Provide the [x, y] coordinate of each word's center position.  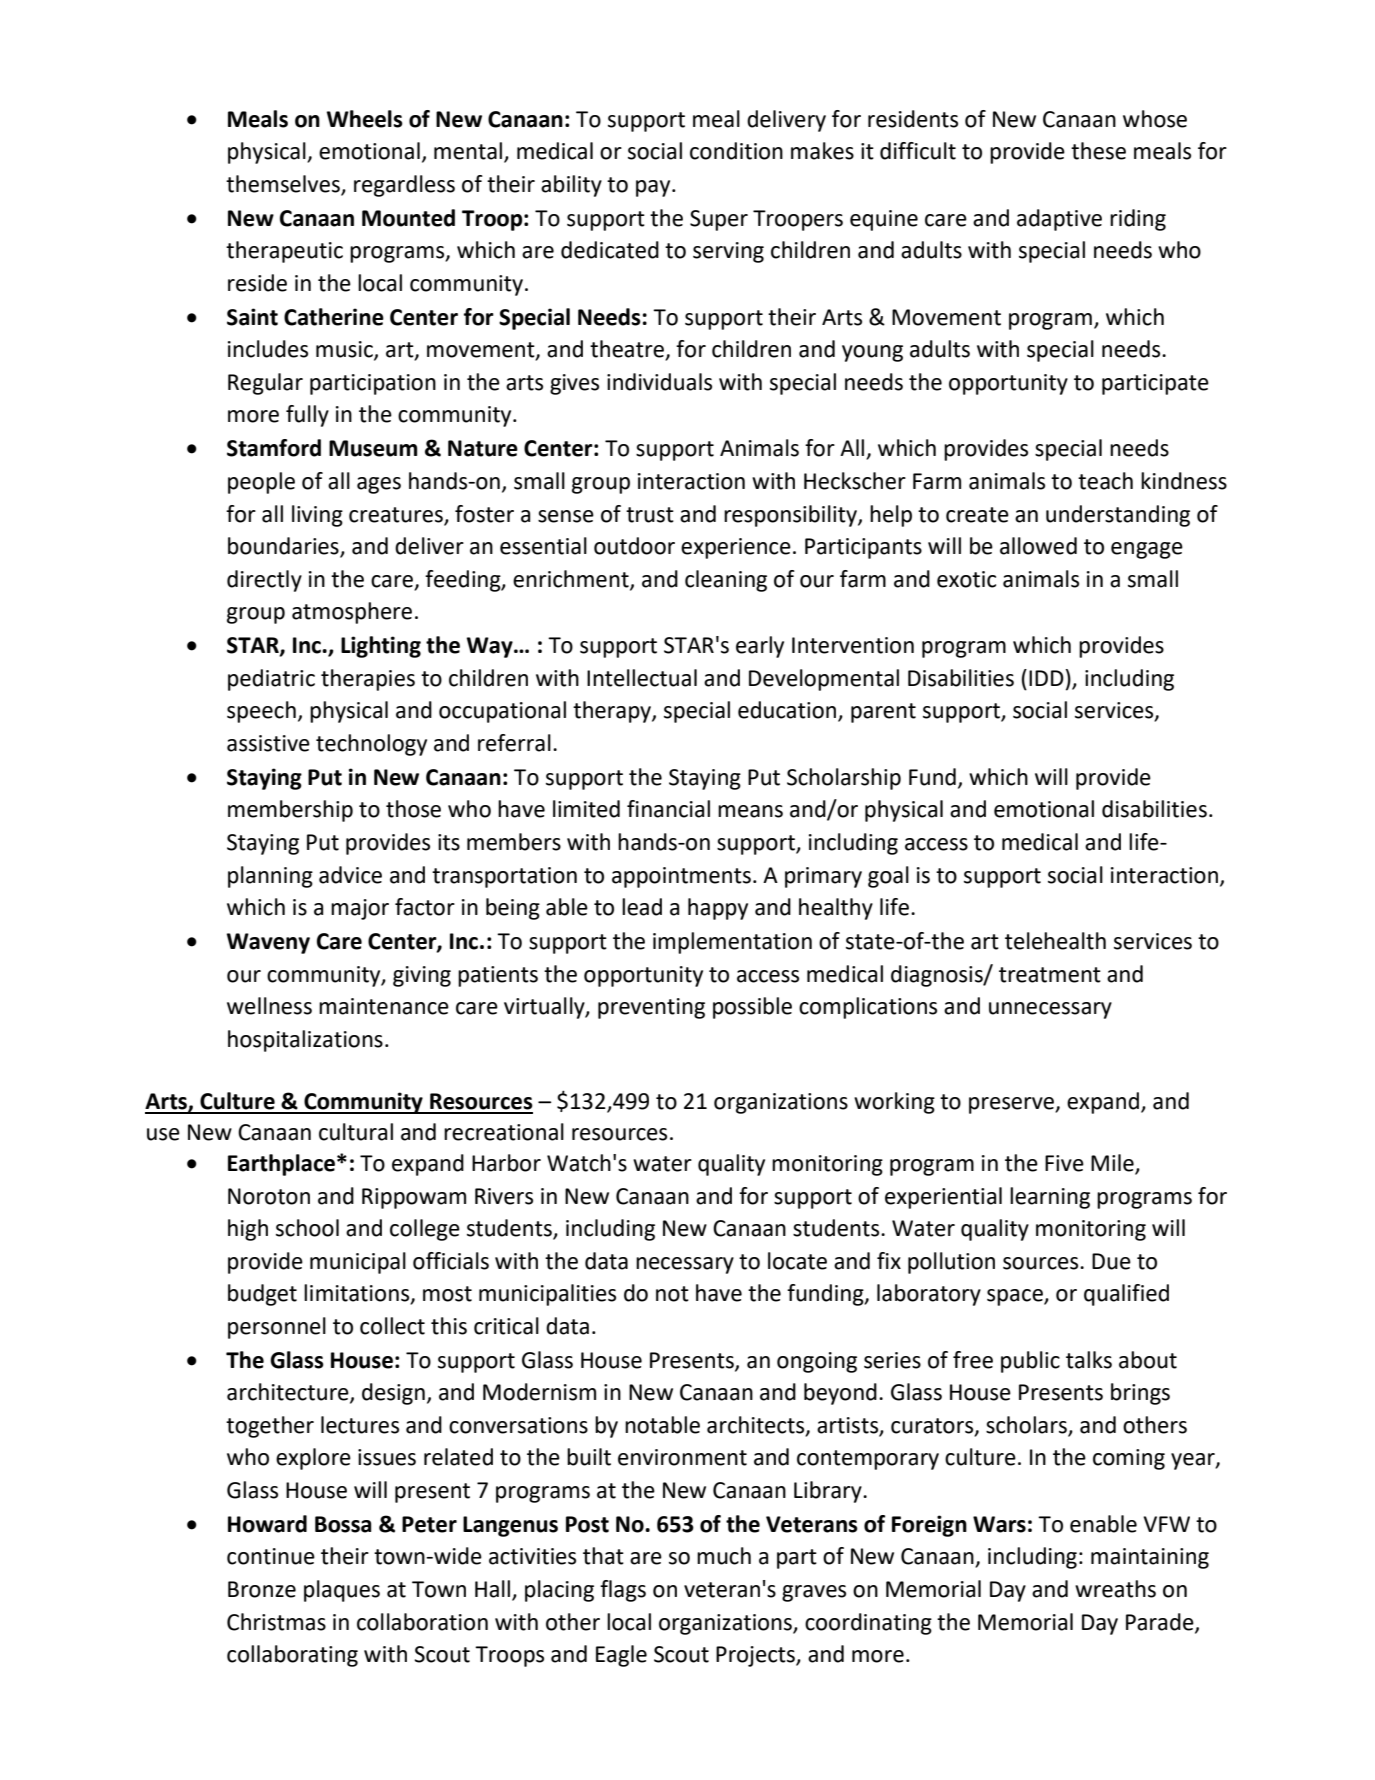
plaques [342, 1591]
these [1098, 151]
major [360, 909]
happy [718, 909]
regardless [404, 186]
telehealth [1055, 941]
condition [736, 151]
